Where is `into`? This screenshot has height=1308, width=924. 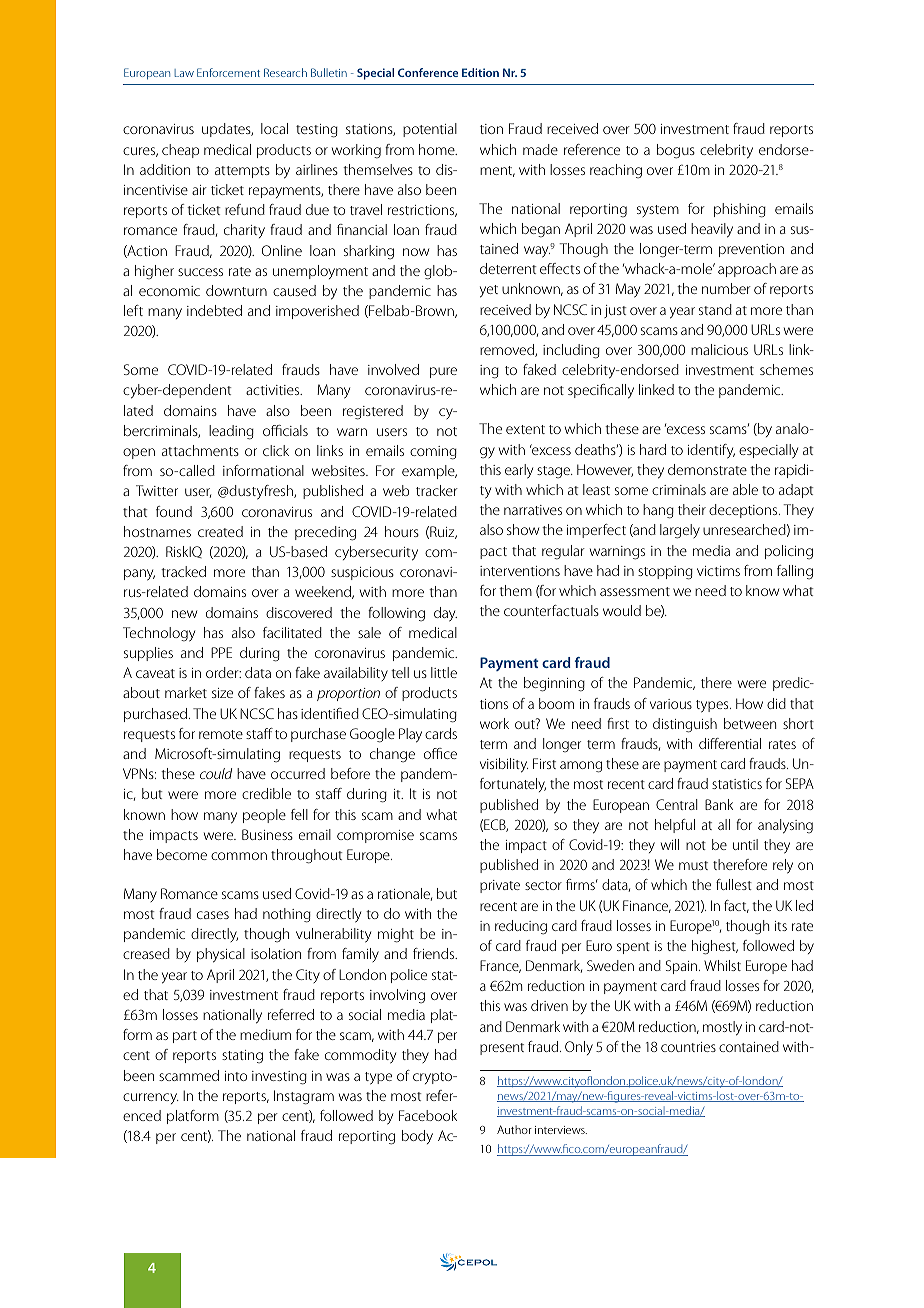
into is located at coordinates (236, 1076).
